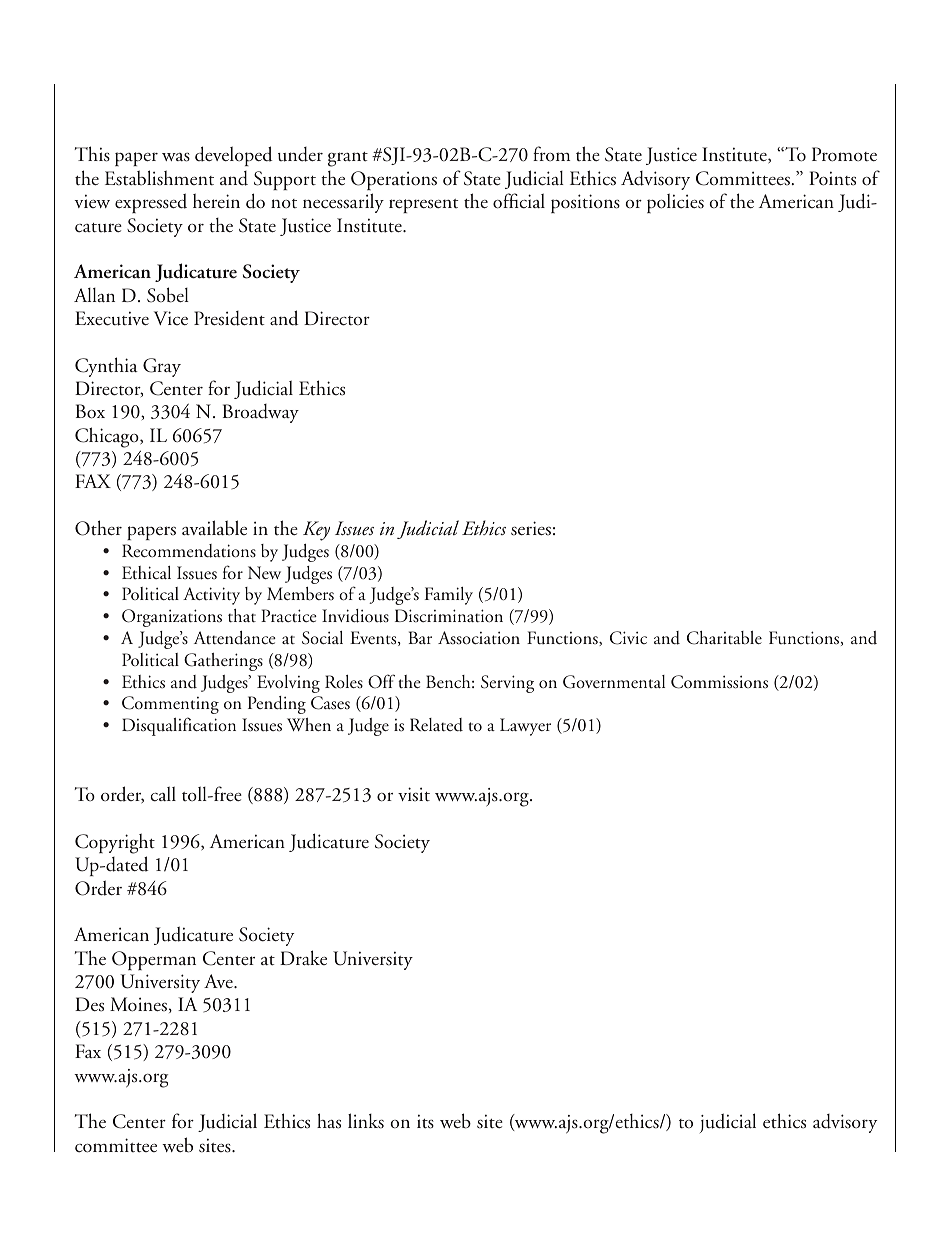 The height and width of the screenshot is (1233, 952). I want to click on has, so click(329, 1121).
